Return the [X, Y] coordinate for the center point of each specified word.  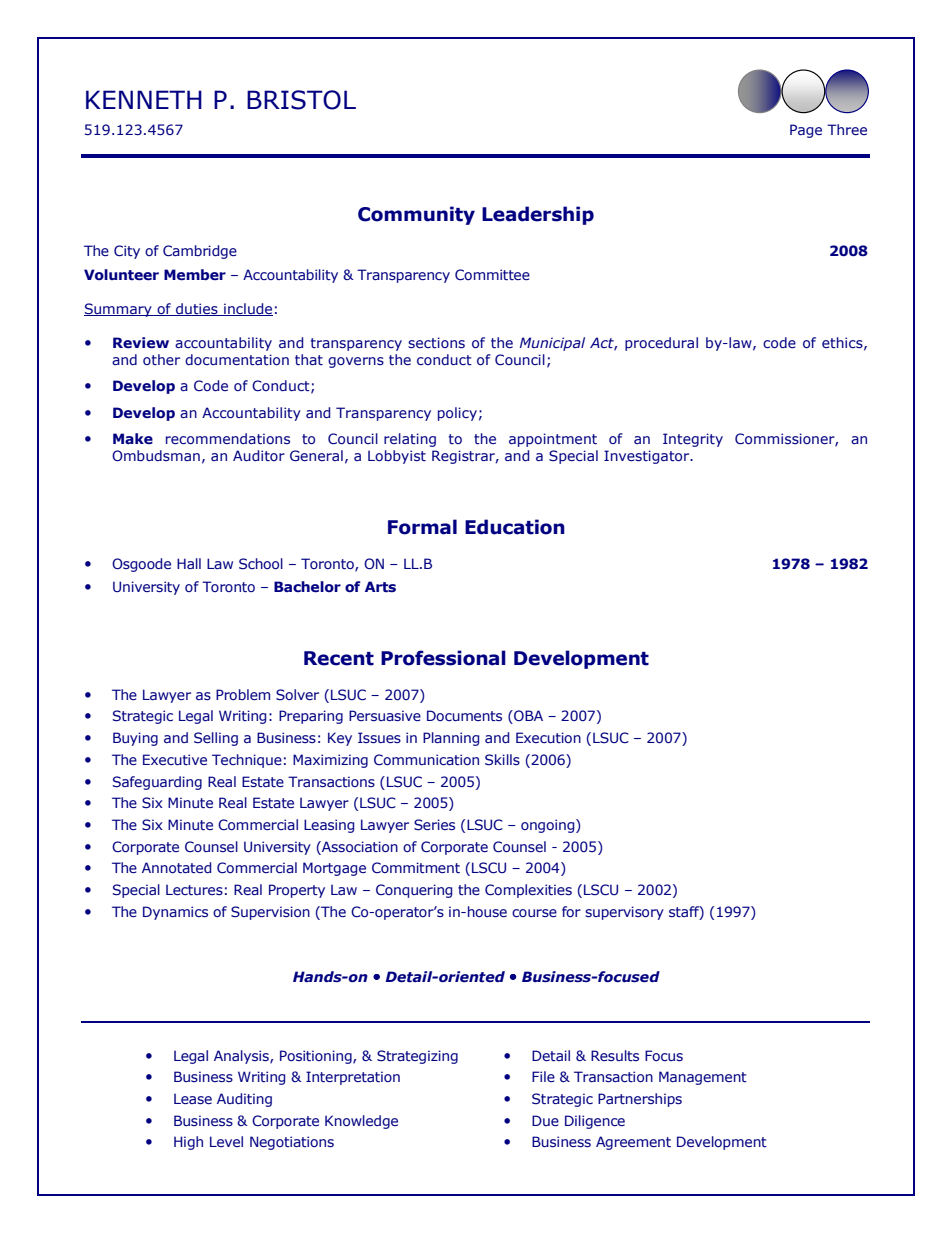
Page [806, 131]
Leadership [538, 215]
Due [545, 1120]
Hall [189, 563]
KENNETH [144, 99]
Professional [443, 658]
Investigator [648, 457]
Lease [193, 1098]
